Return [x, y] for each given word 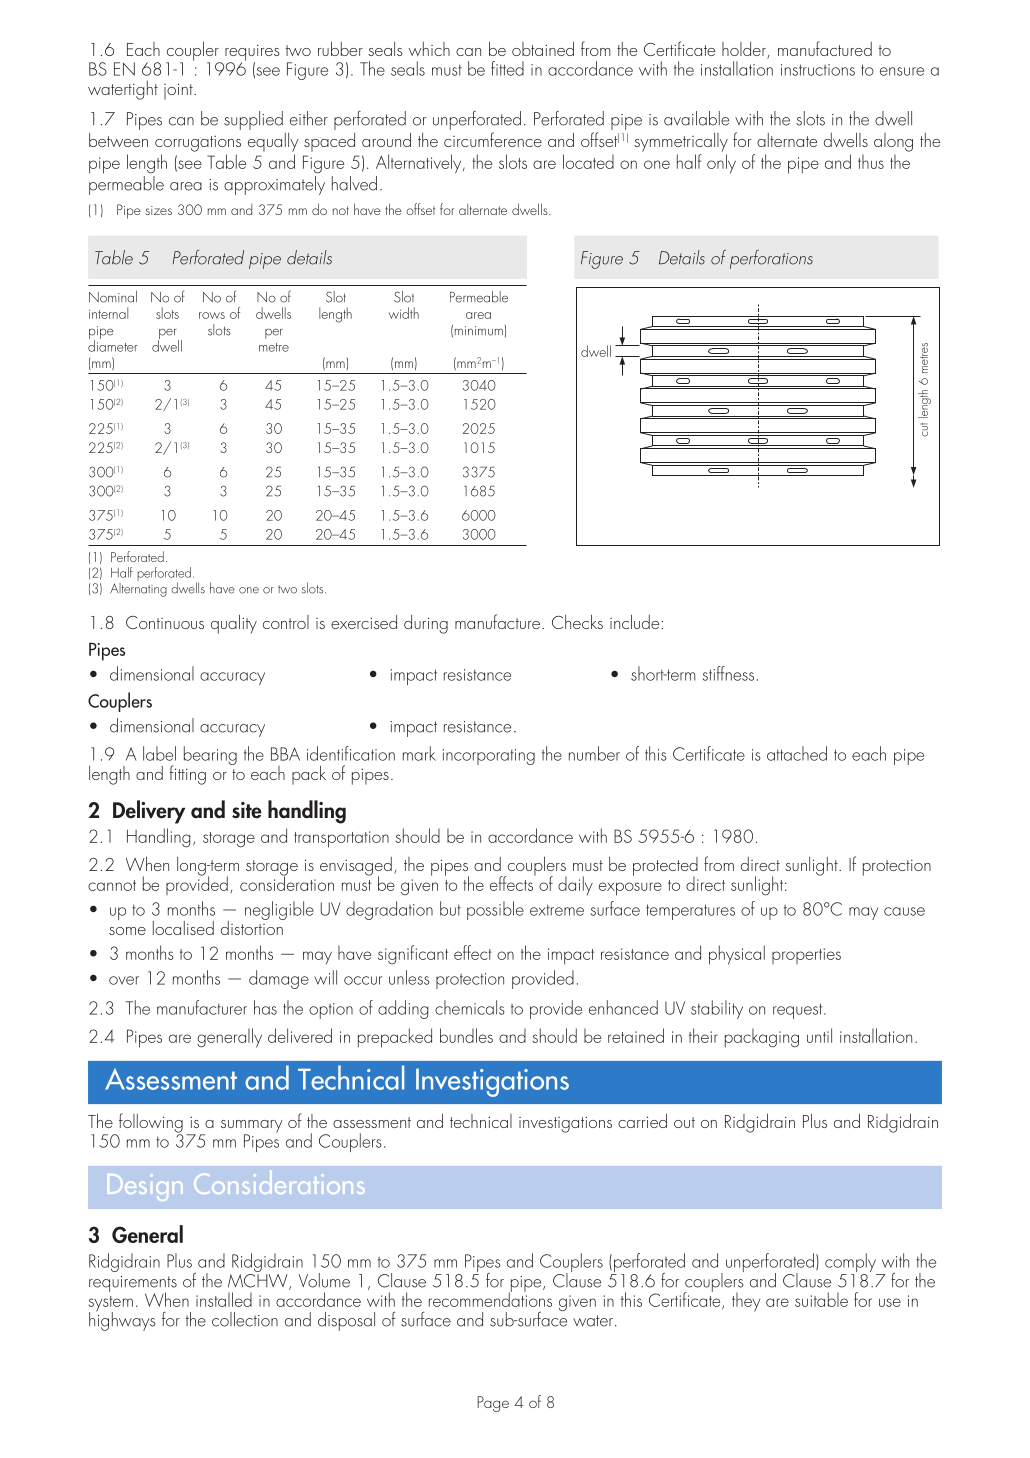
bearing [210, 755]
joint [179, 91]
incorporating [488, 757]
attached [797, 753]
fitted [507, 68]
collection [245, 1319]
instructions [818, 70]
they [746, 1302]
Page [493, 1404]
